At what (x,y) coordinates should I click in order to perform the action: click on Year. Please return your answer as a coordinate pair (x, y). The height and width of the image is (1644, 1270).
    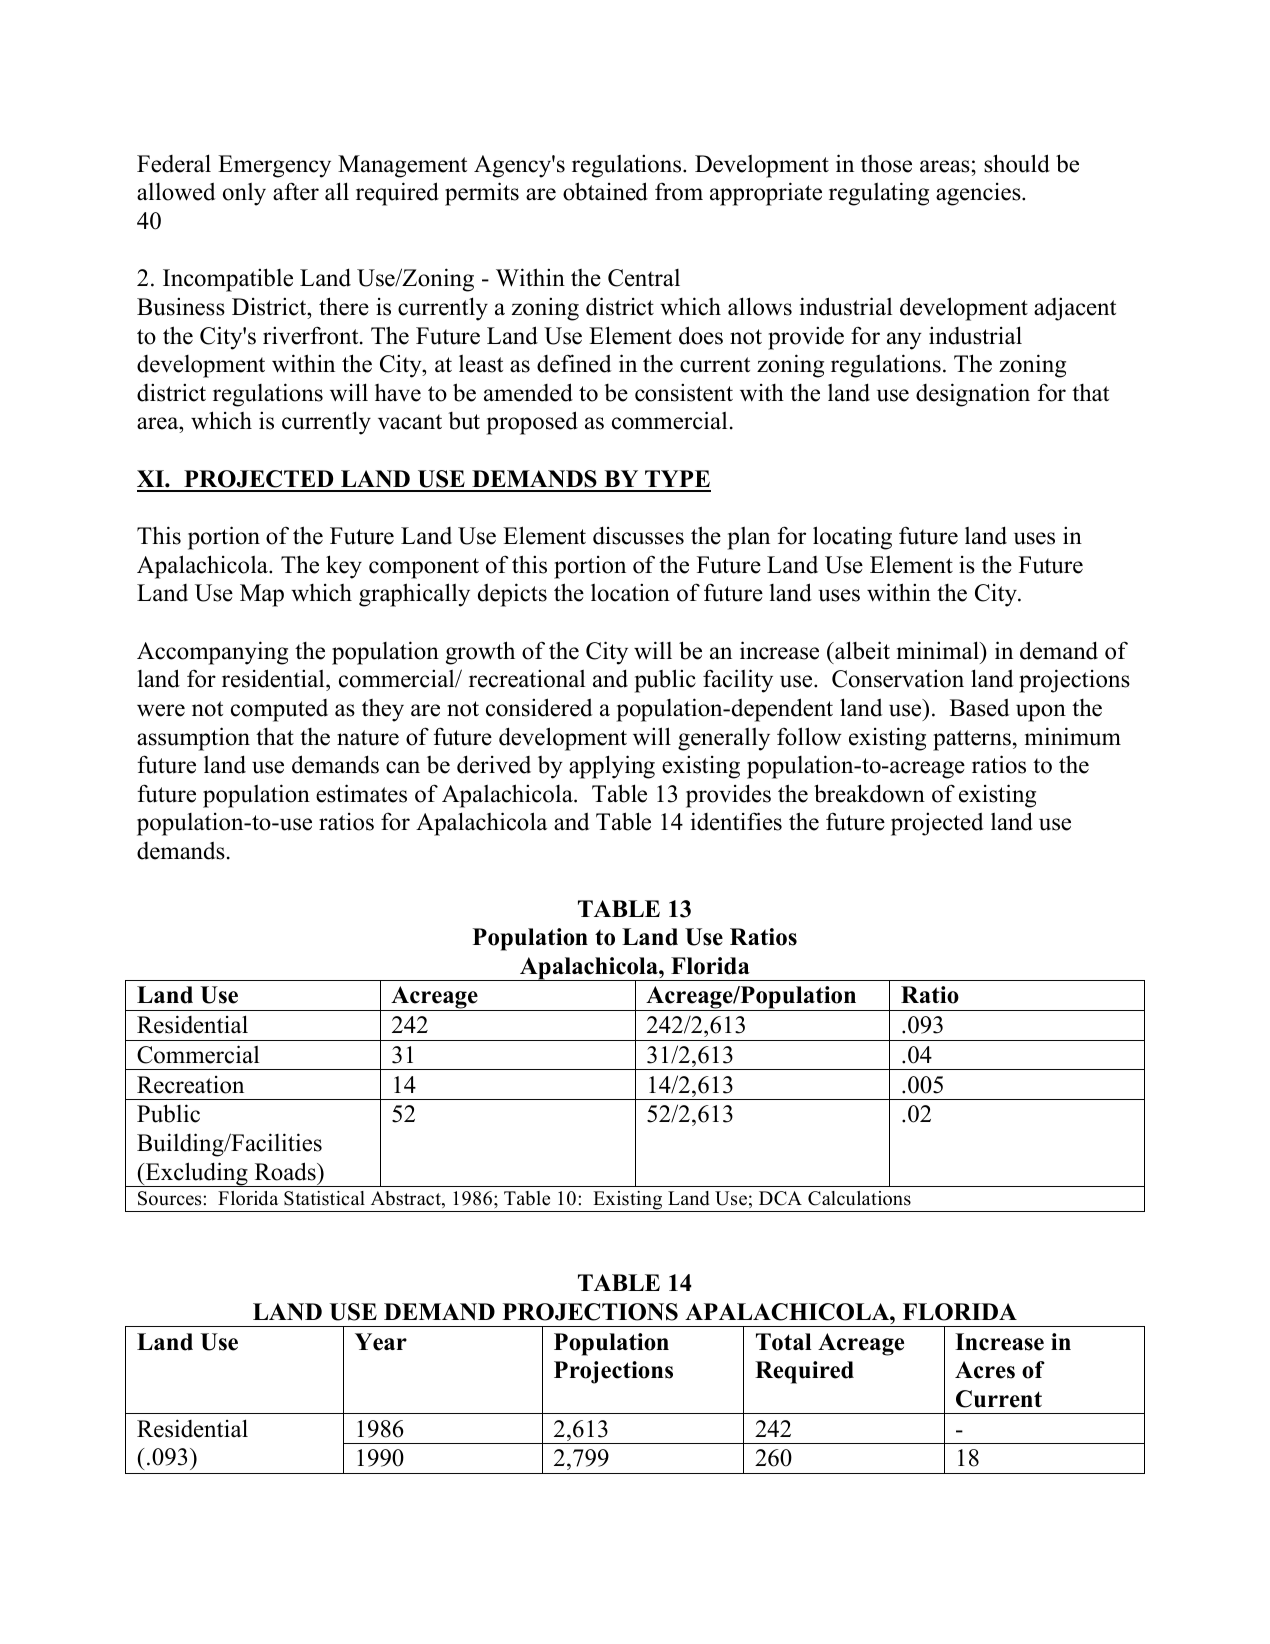
    Looking at the image, I should click on (381, 1342).
